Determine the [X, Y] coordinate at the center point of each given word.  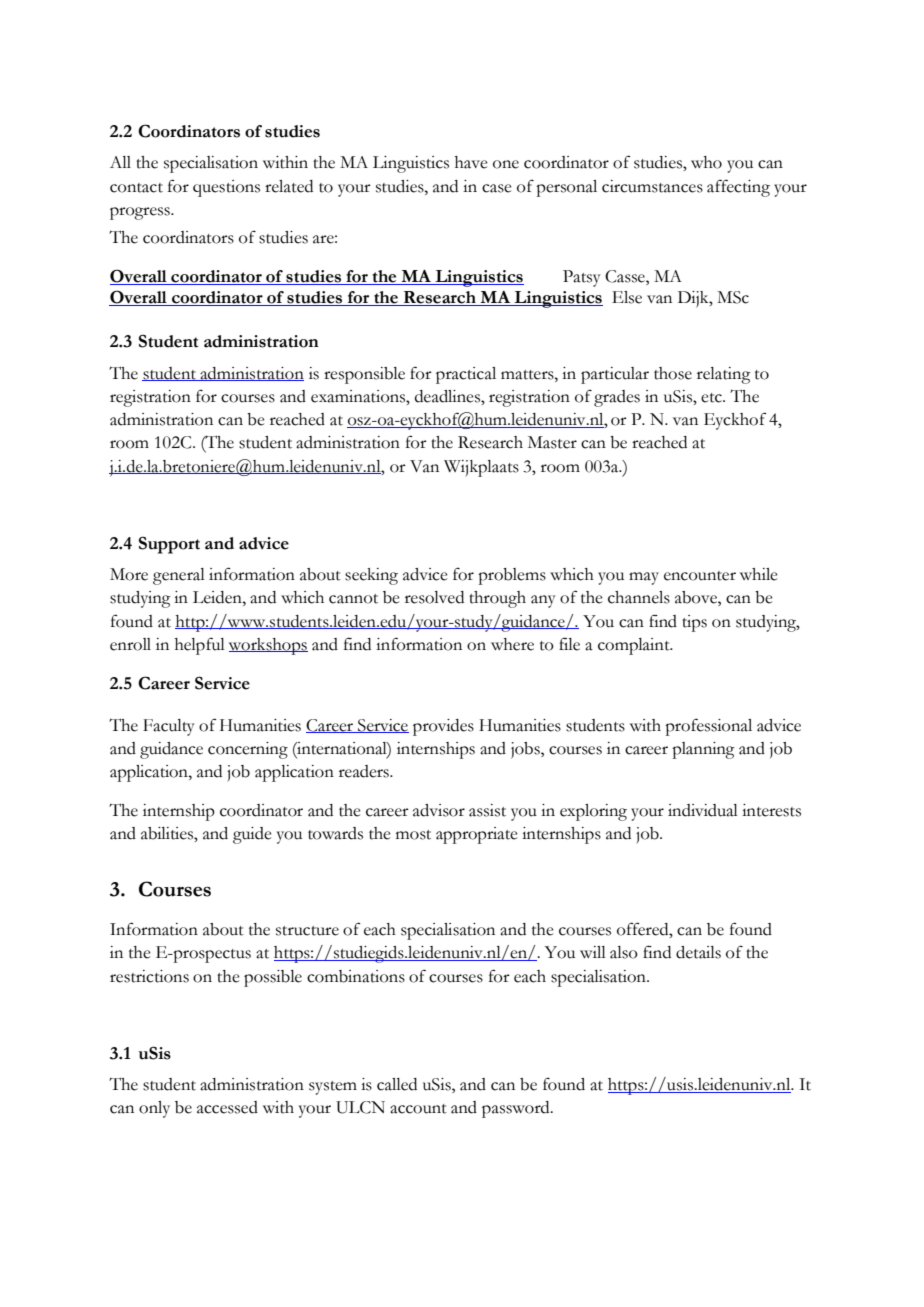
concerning [248, 750]
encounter [700, 576]
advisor [439, 810]
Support [169, 545]
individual [703, 810]
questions [226, 188]
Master [552, 442]
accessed [227, 1107]
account [418, 1109]
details [698, 952]
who [706, 162]
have [471, 162]
